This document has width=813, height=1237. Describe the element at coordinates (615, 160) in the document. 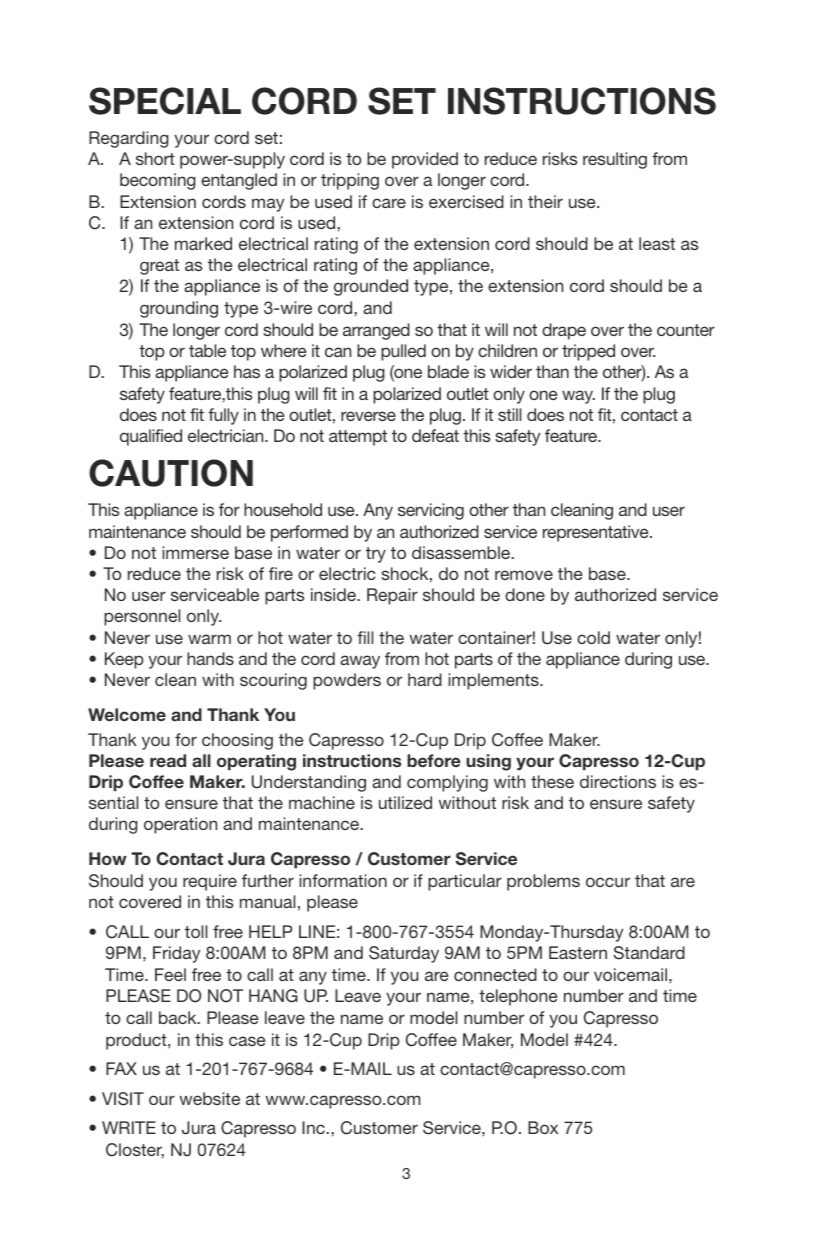

I see `resulting` at that location.
